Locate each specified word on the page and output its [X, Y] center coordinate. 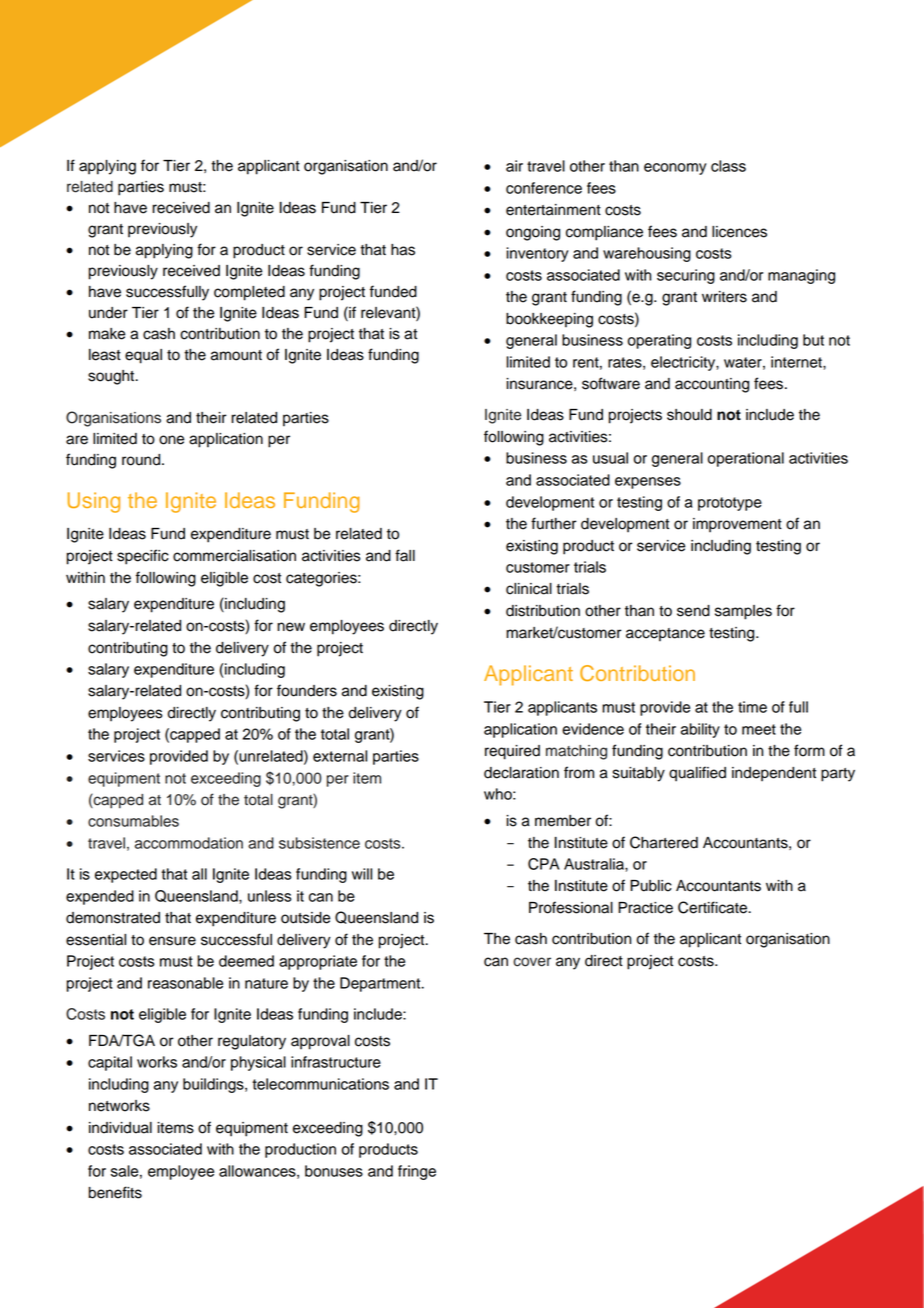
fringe [417, 1172]
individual [120, 1128]
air [514, 166]
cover [532, 962]
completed [249, 293]
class [728, 166]
